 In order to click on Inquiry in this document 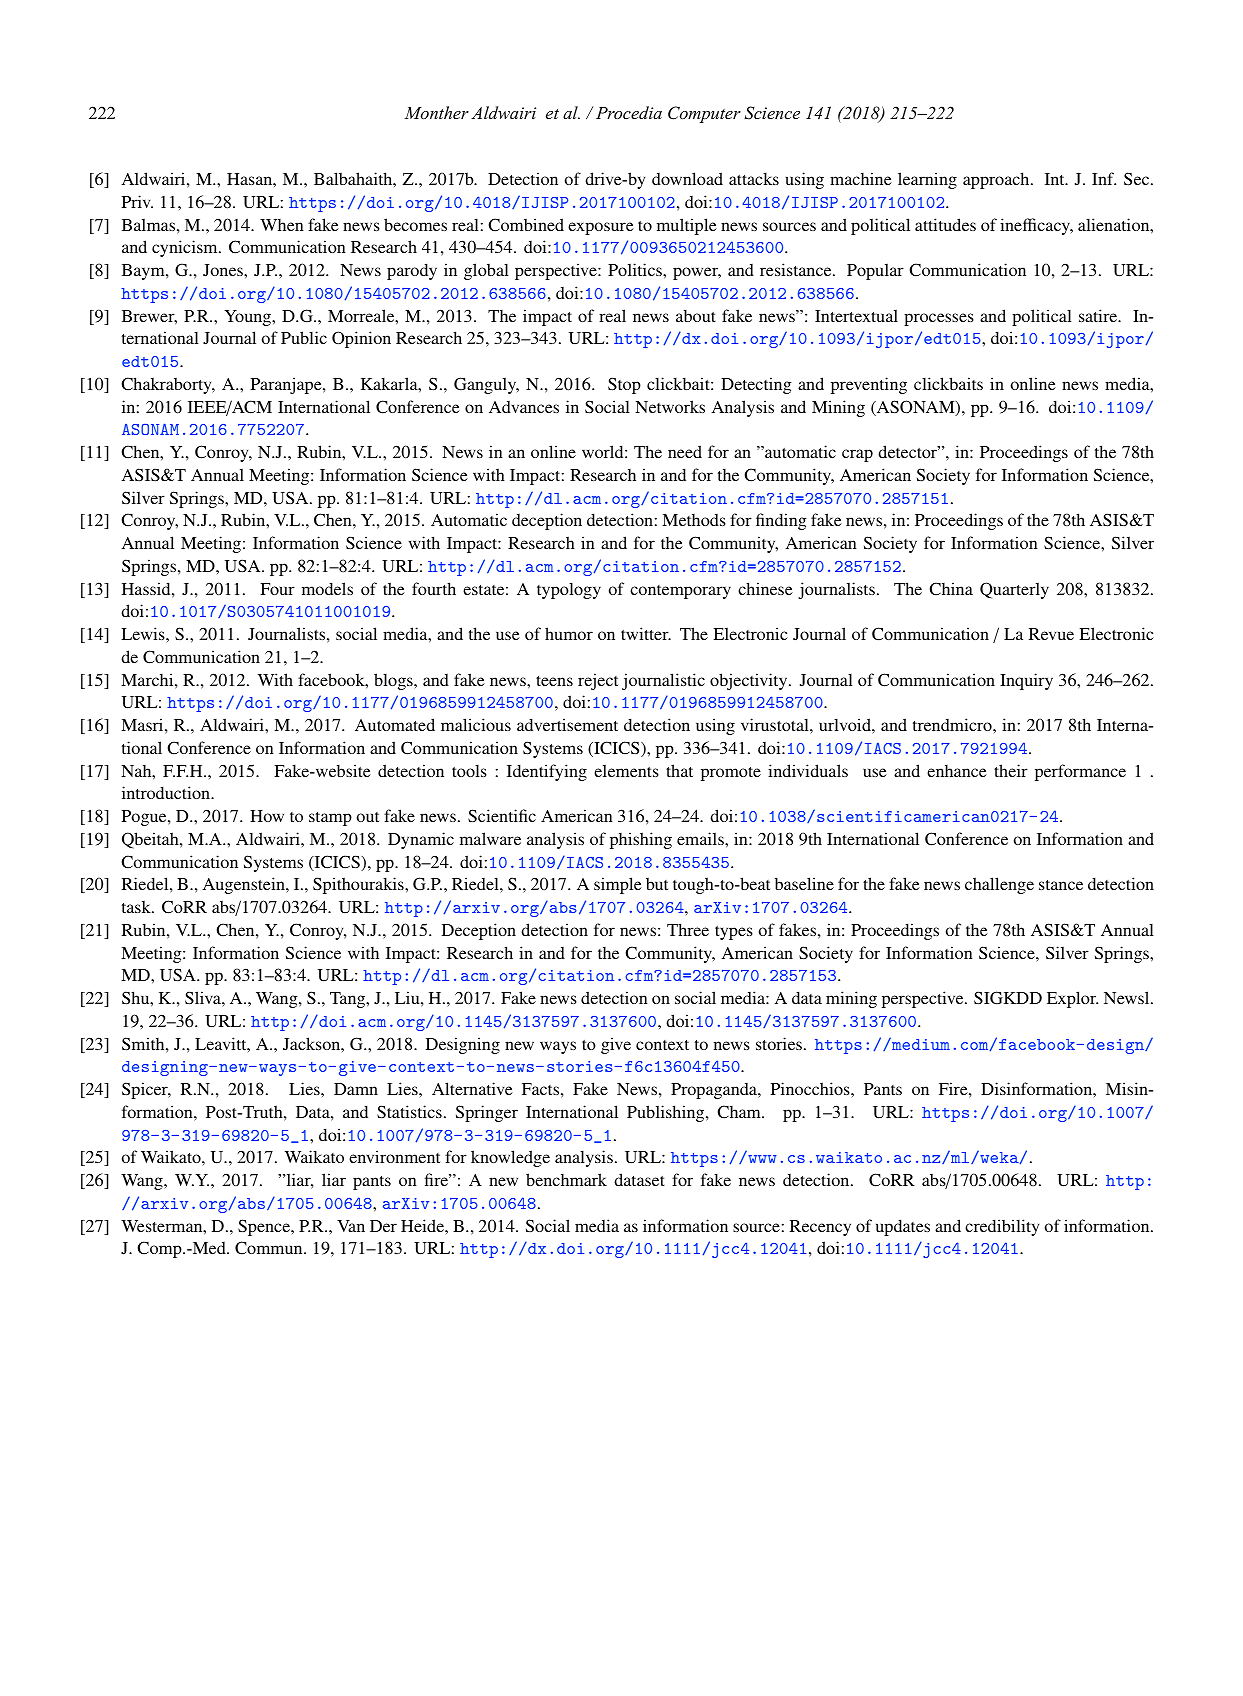, I will do `click(1026, 681)`.
